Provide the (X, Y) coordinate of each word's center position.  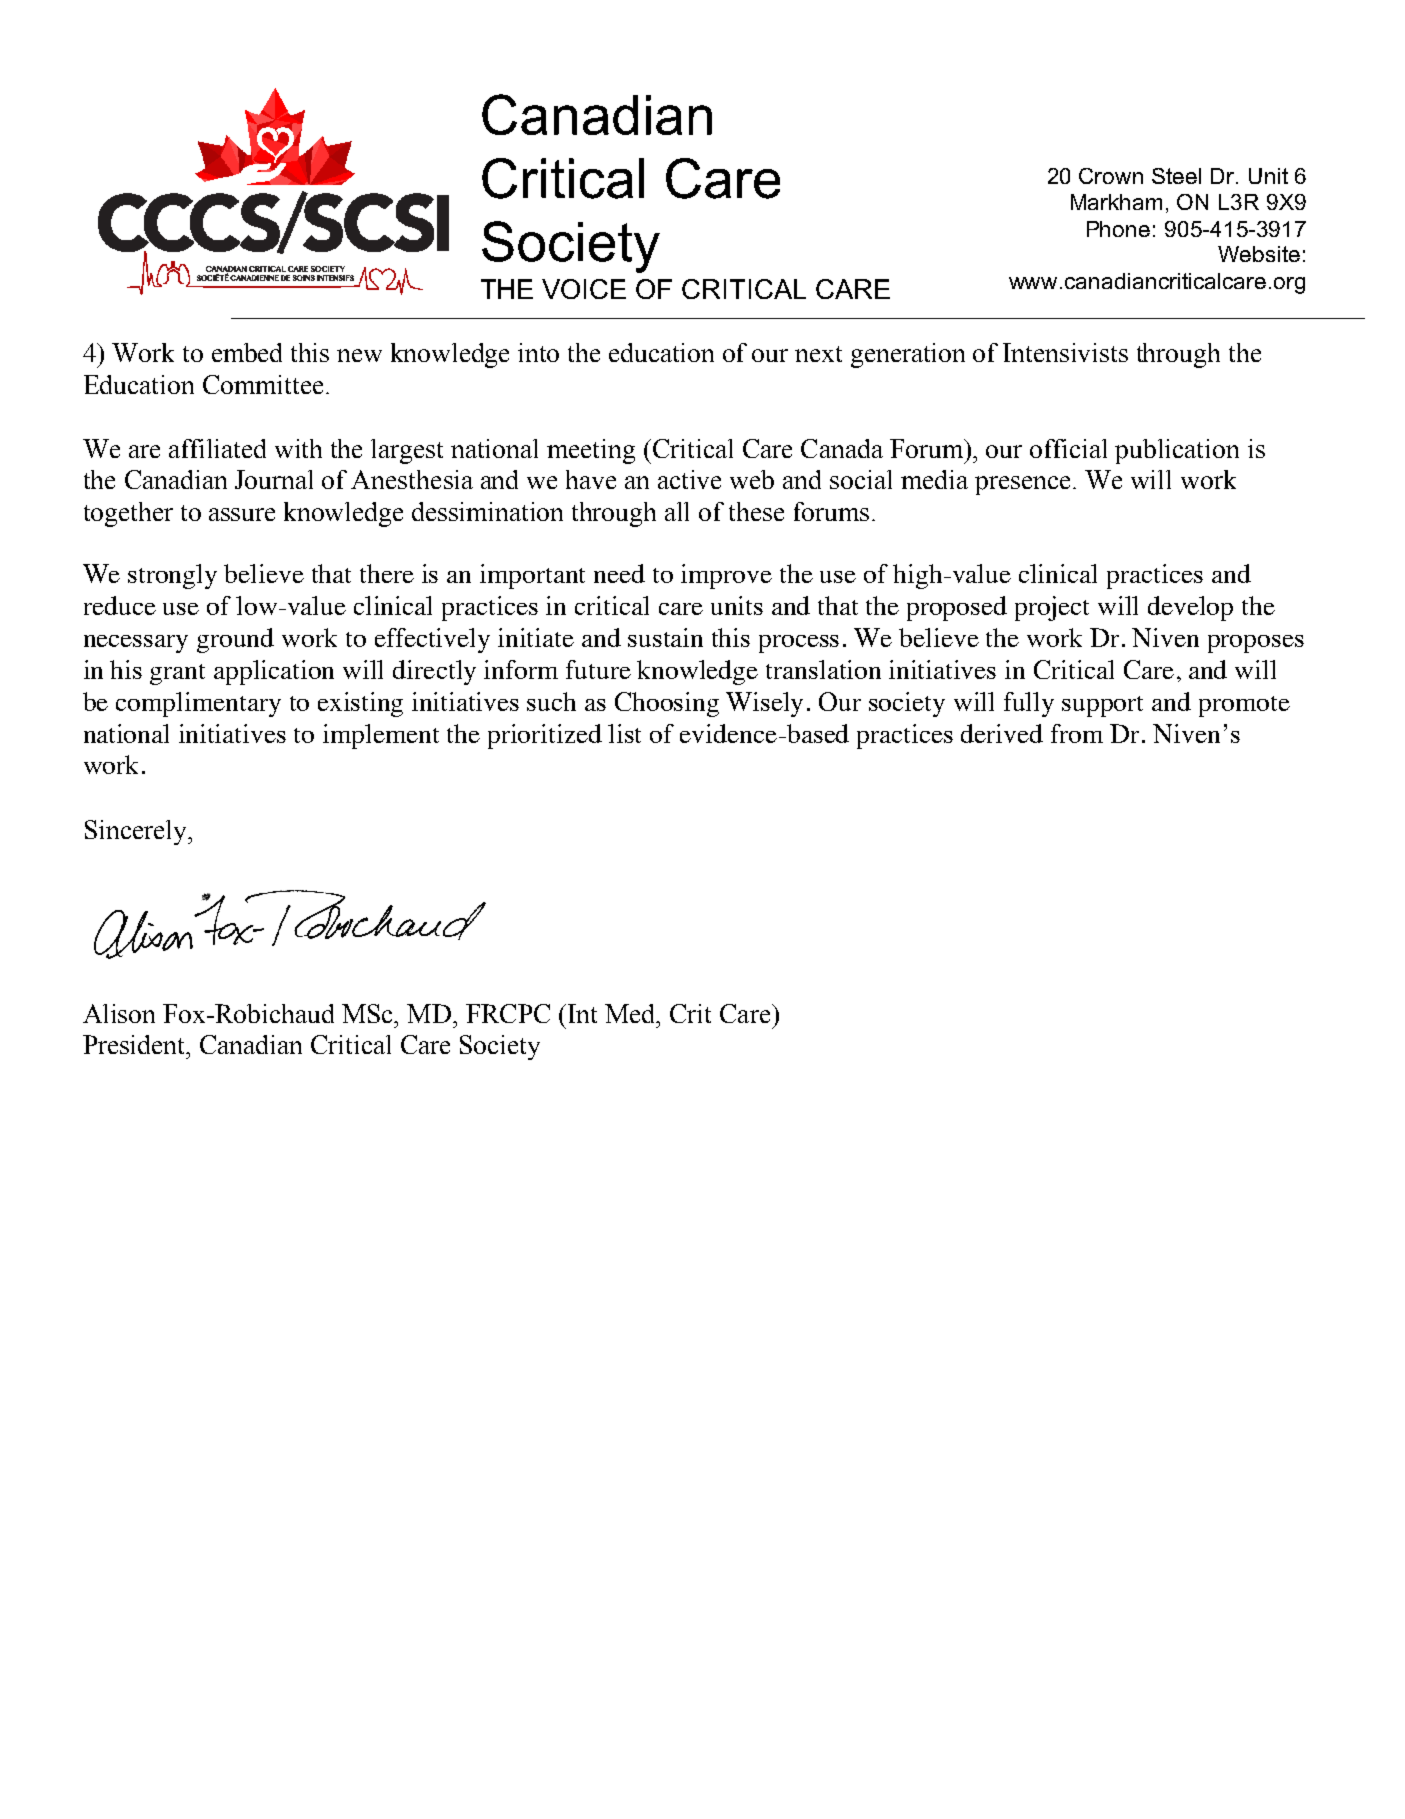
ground (235, 640)
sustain (665, 637)
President (135, 1044)
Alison (119, 1013)
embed (247, 352)
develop (1190, 608)
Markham (1116, 202)
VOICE (584, 289)
